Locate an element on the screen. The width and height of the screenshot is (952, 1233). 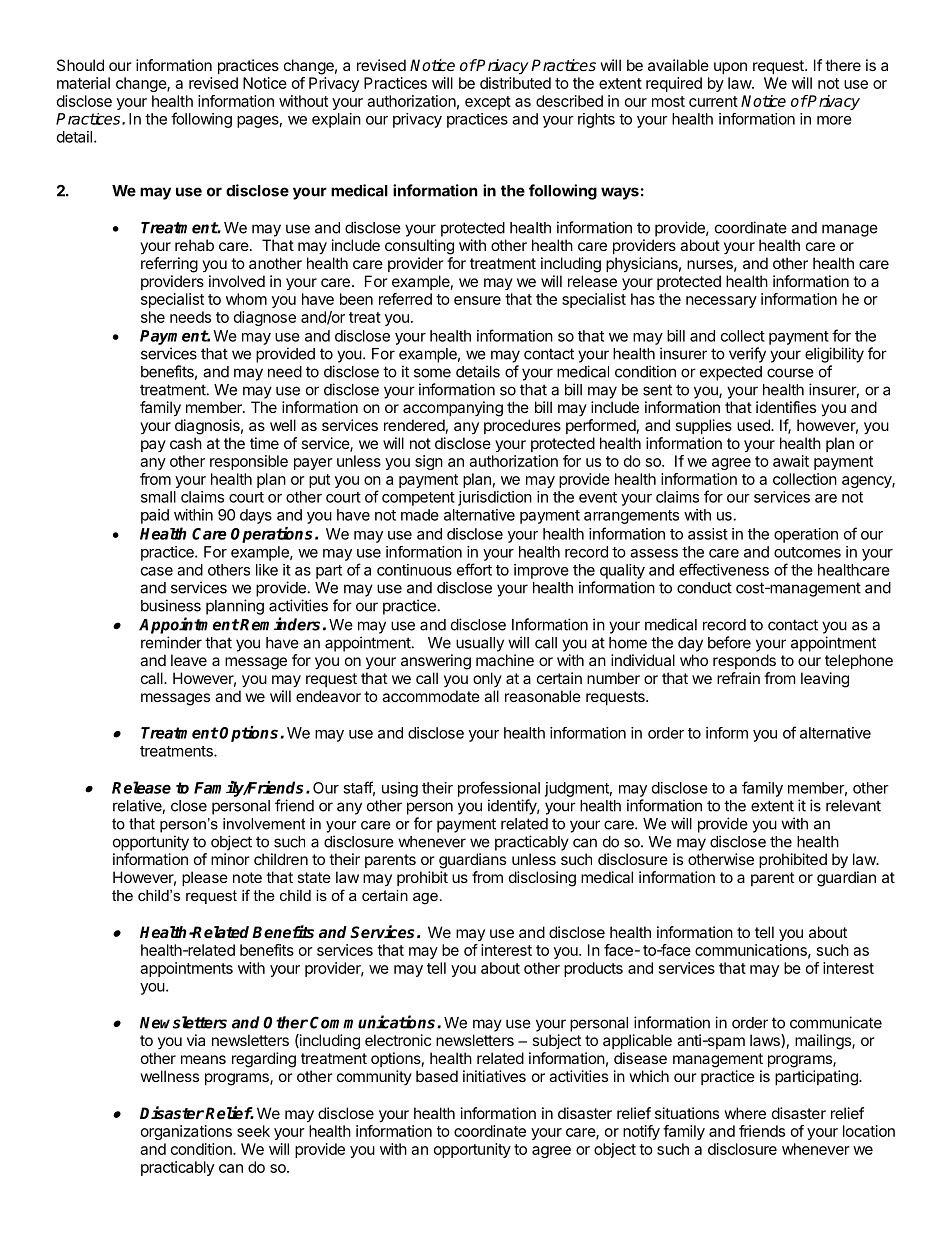
business is located at coordinates (171, 605).
